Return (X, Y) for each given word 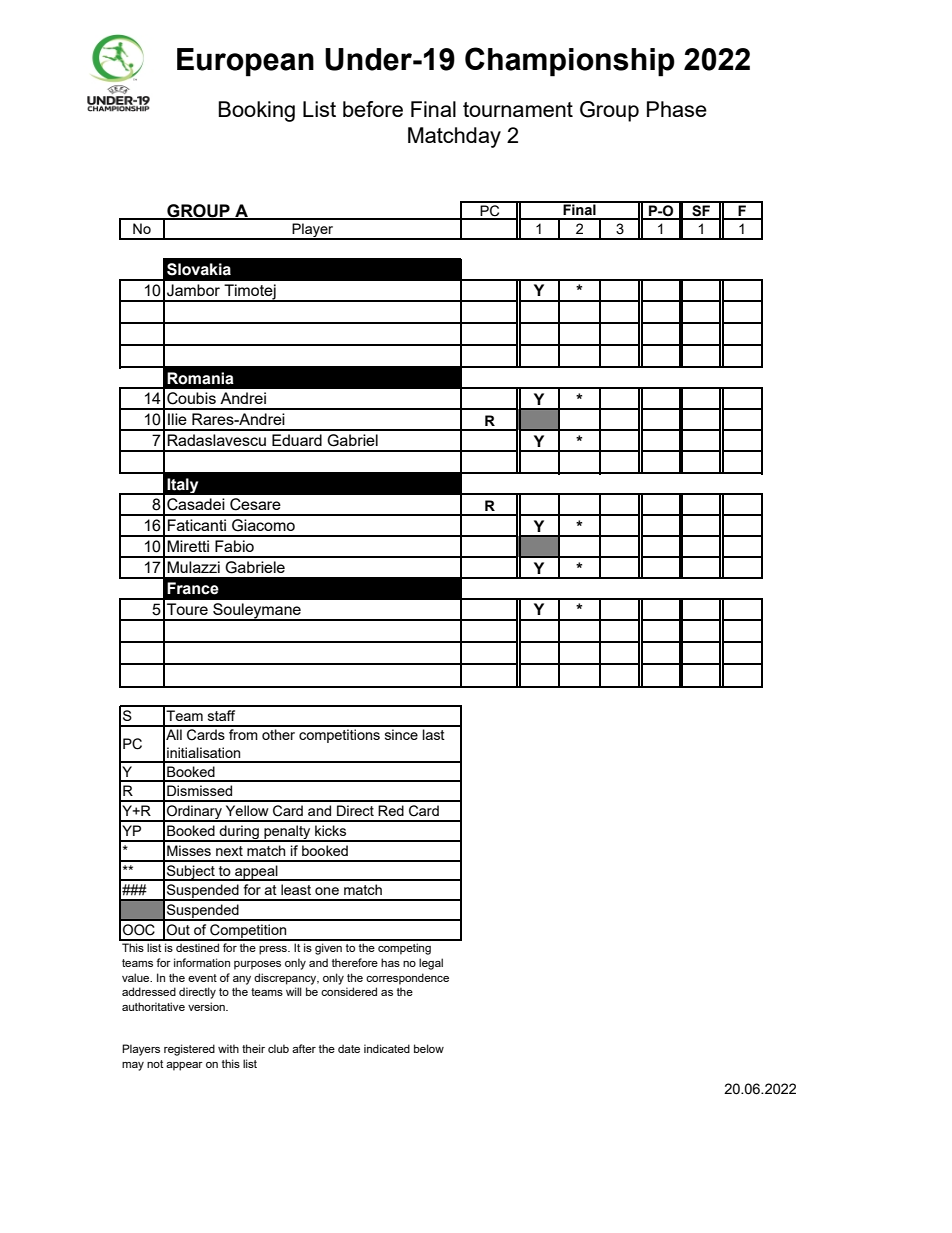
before (373, 109)
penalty (287, 833)
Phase (677, 109)
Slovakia (199, 269)
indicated (387, 1048)
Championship (570, 62)
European (245, 62)
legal (431, 964)
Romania (200, 378)
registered (189, 1050)
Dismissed (199, 790)
